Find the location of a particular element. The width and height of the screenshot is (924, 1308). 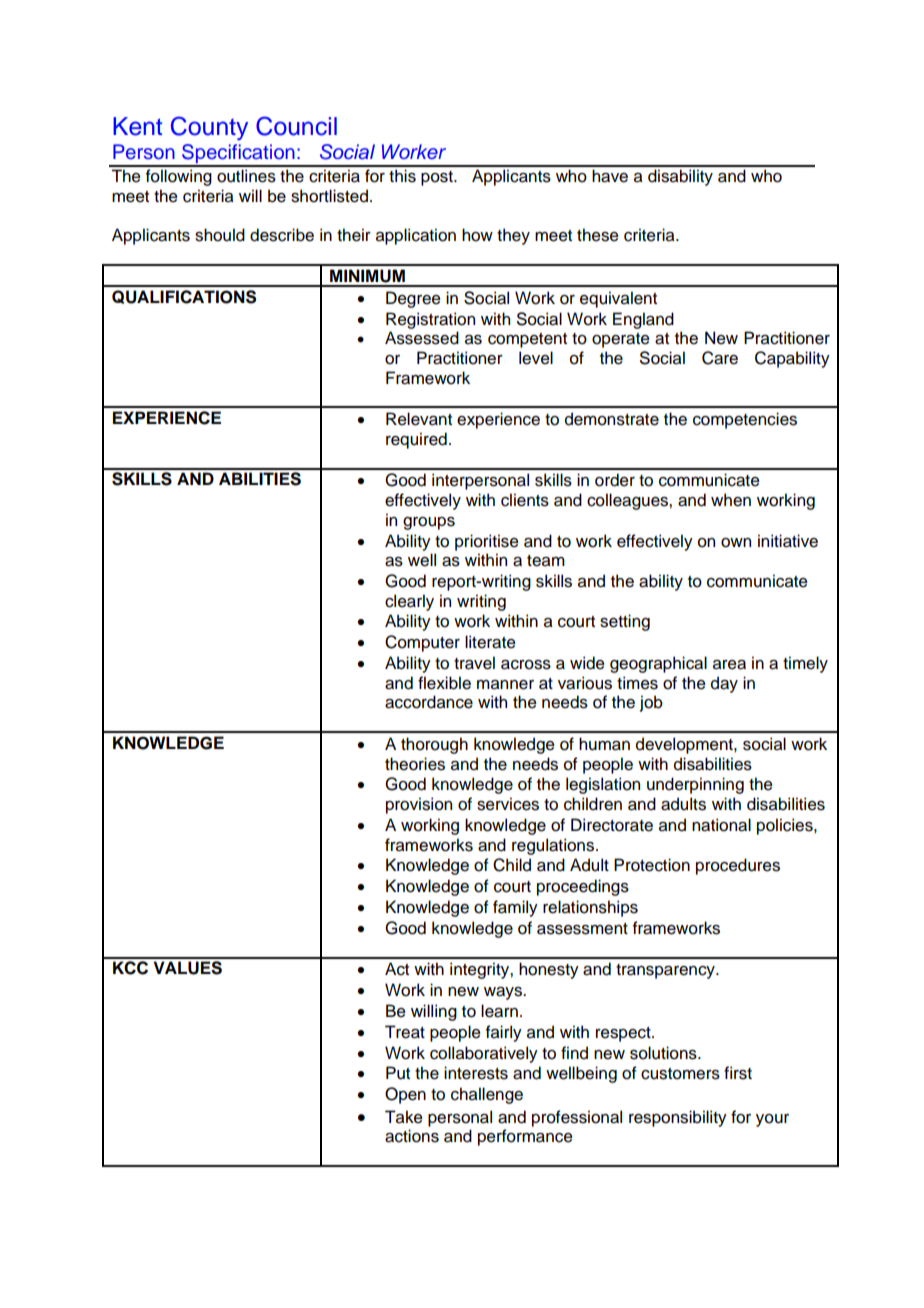

challenge is located at coordinates (487, 1095).
